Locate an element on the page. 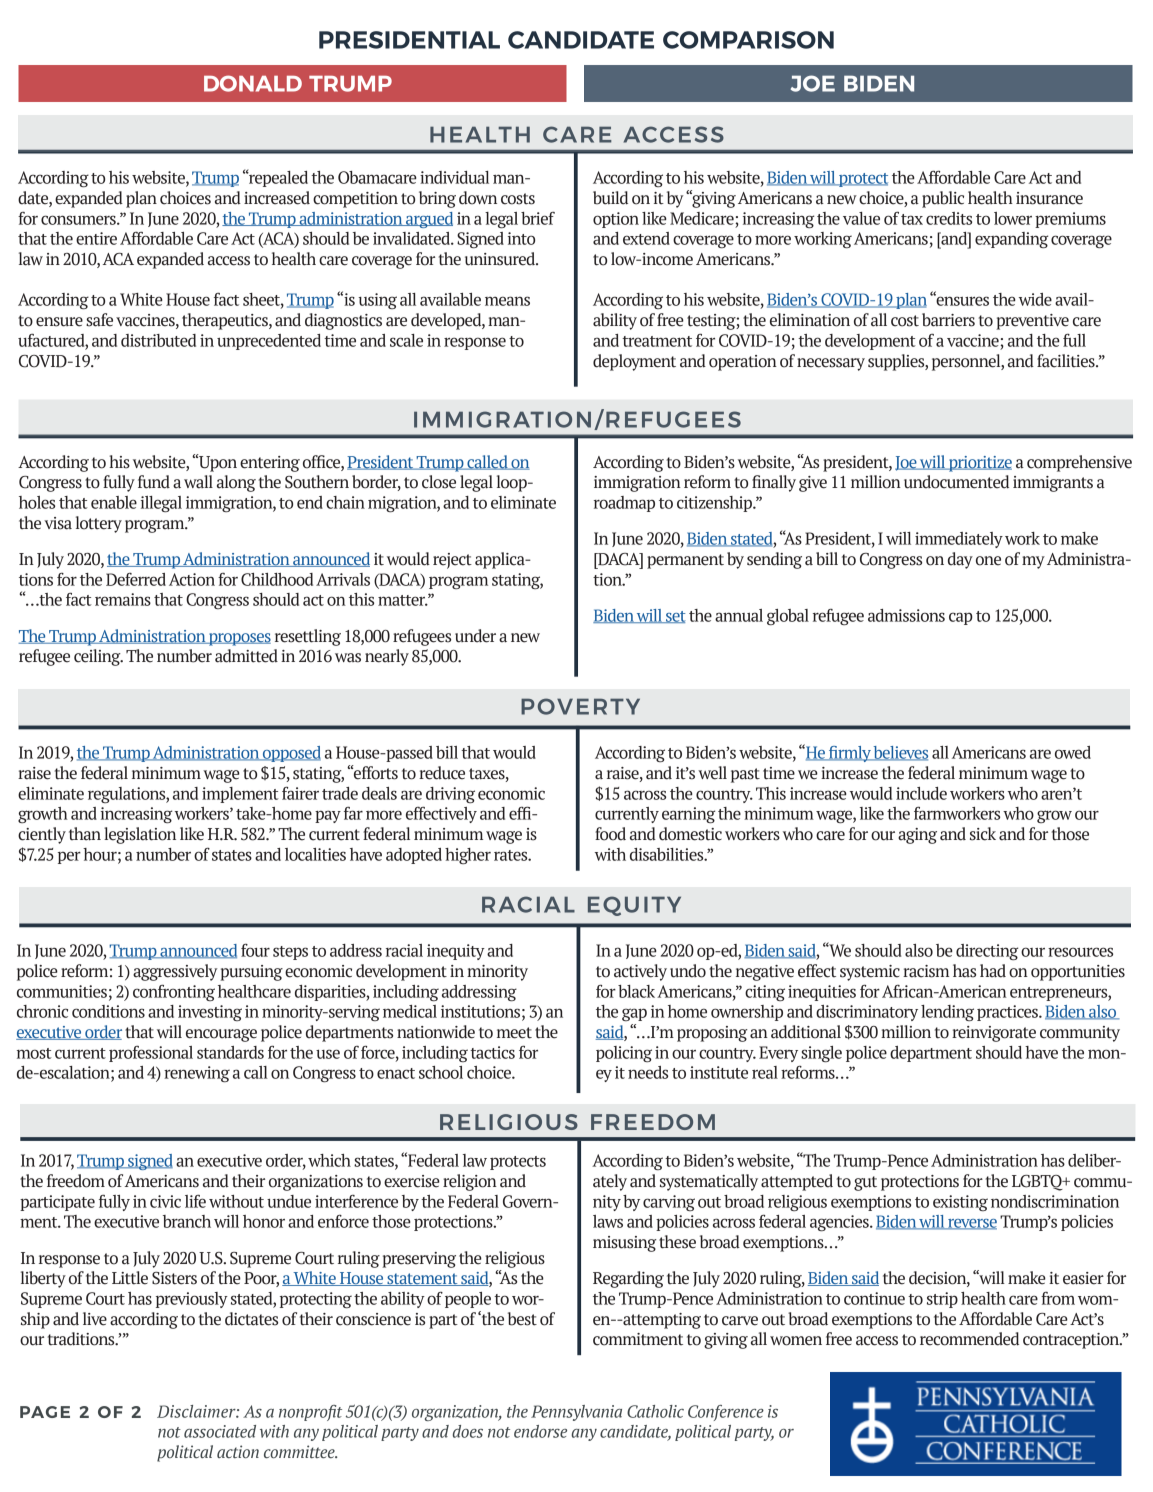  individual is located at coordinates (454, 177).
